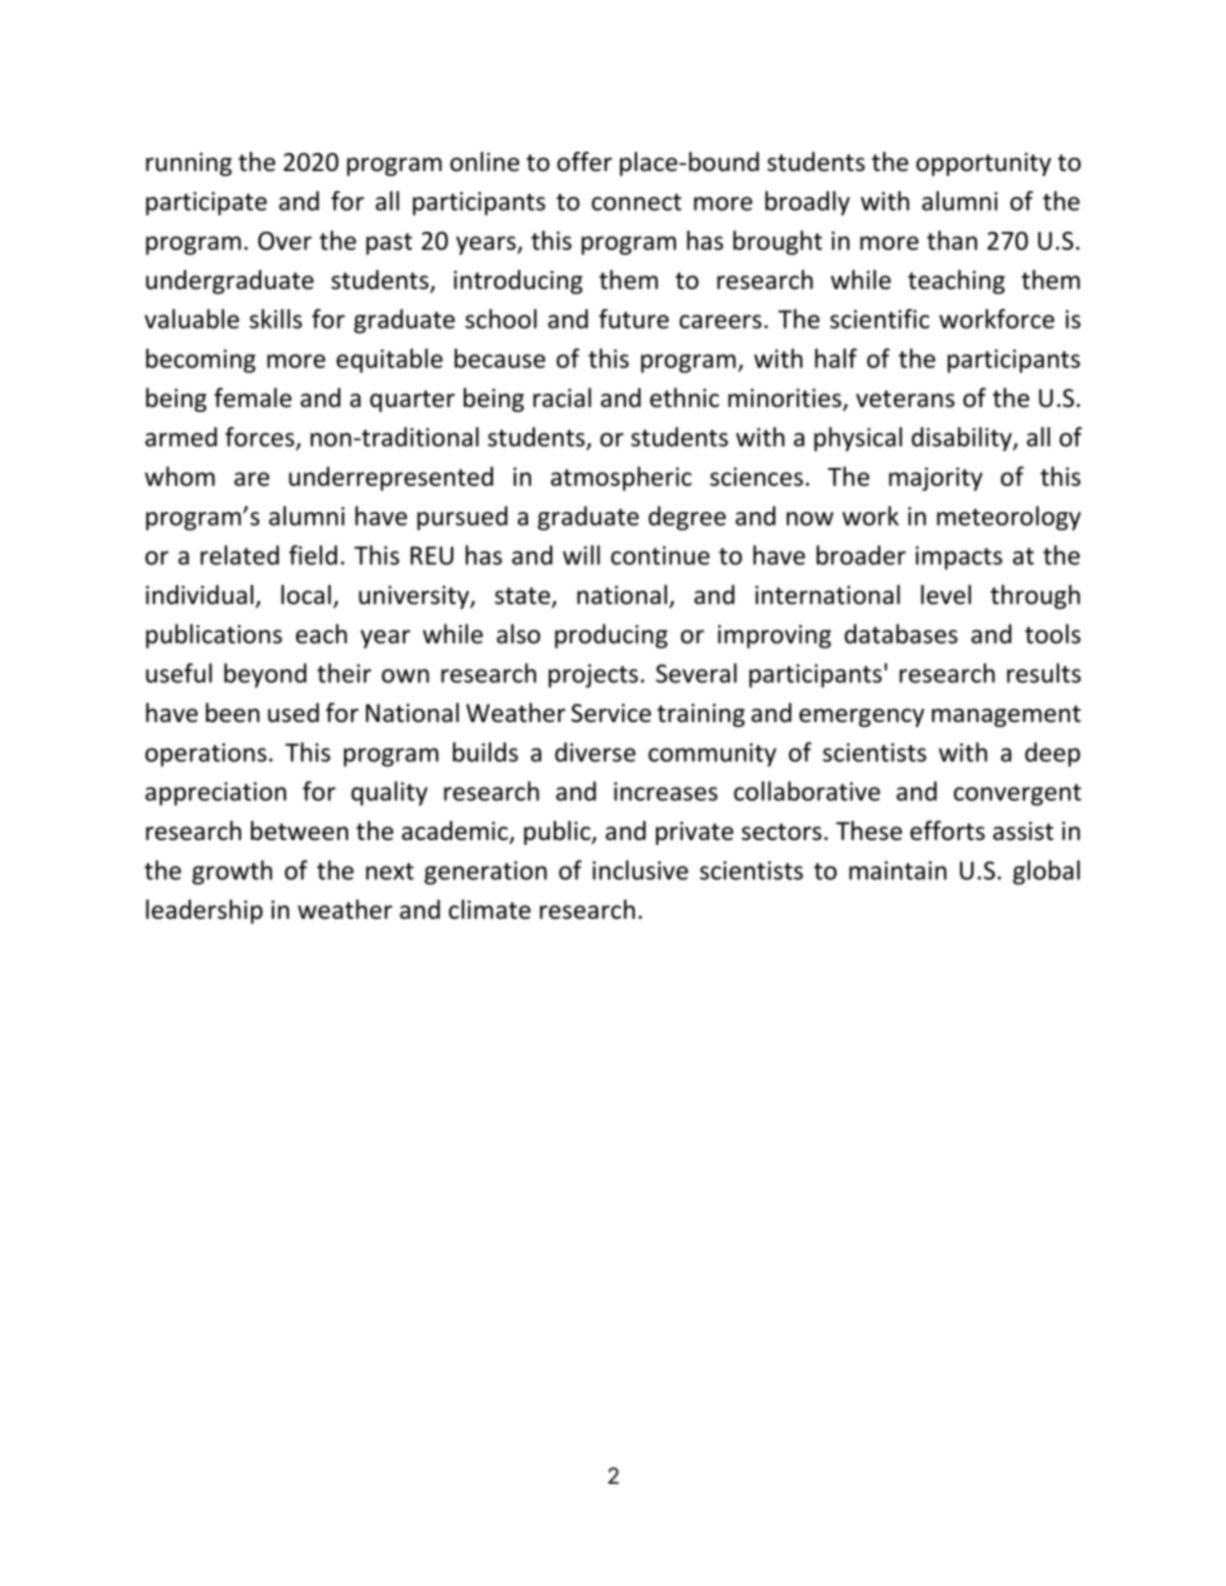 Image resolution: width=1226 pixels, height=1586 pixels. Describe the element at coordinates (637, 202) in the screenshot. I see `connect` at that location.
